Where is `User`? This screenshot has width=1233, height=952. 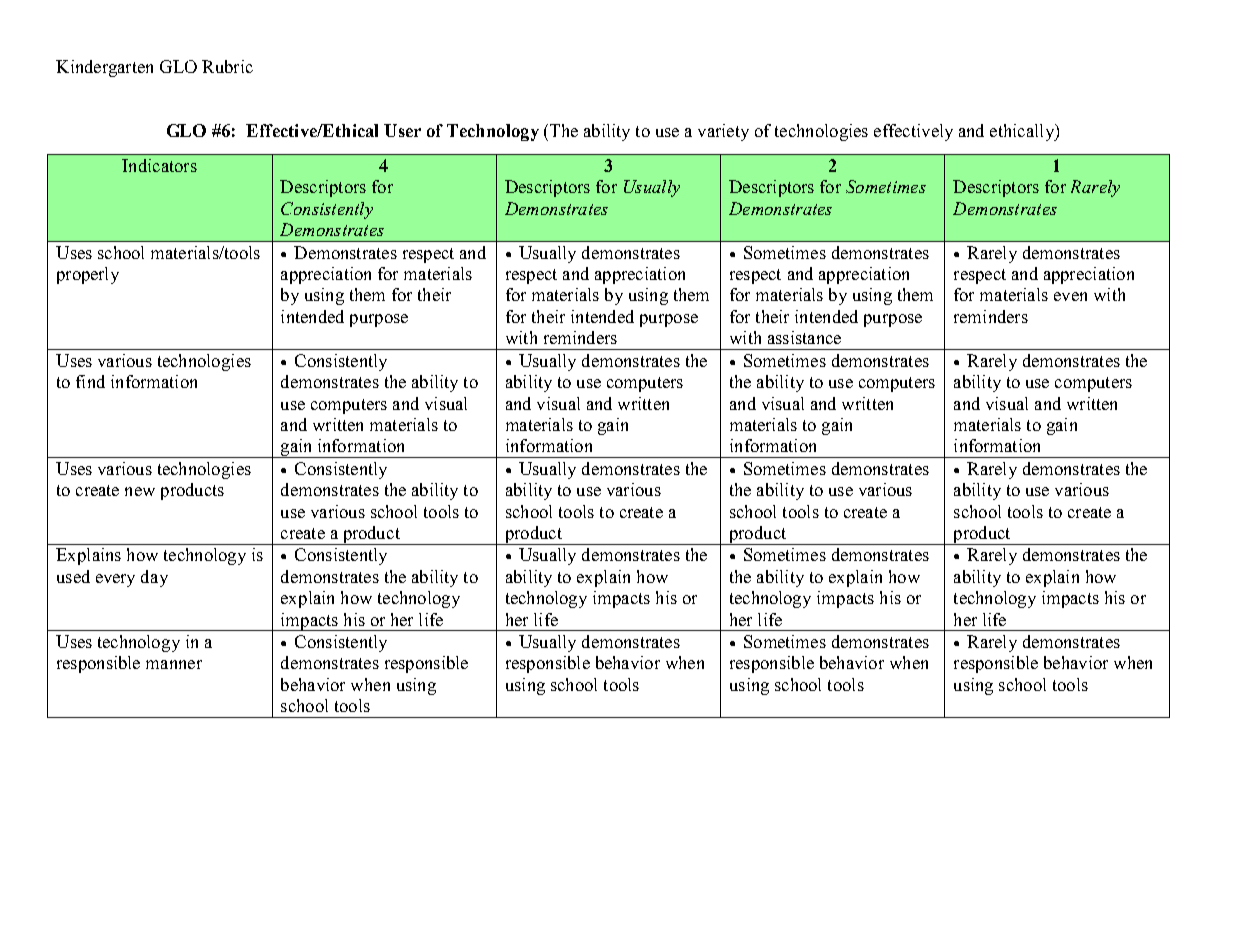 User is located at coordinates (402, 130).
